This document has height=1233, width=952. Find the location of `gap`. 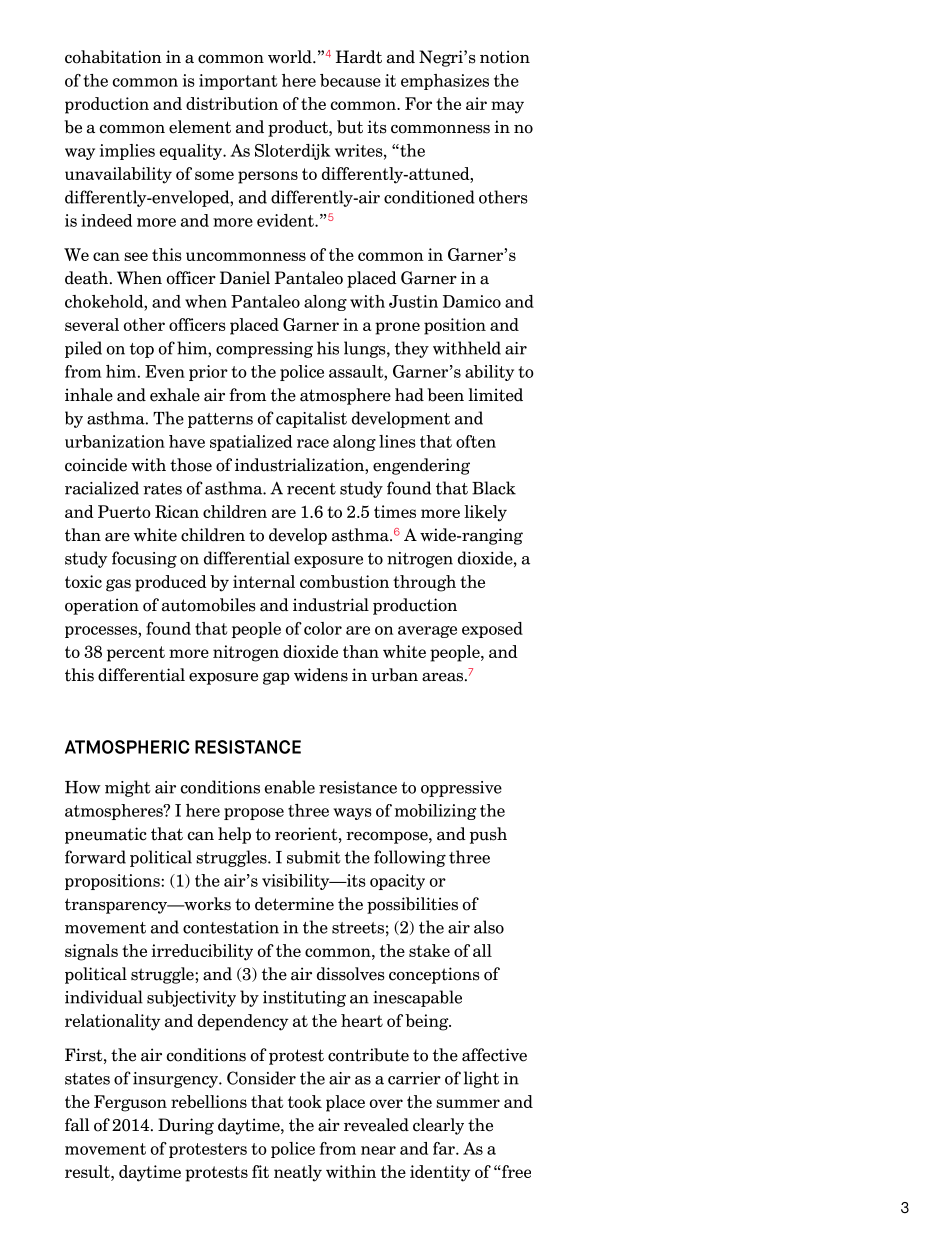

gap is located at coordinates (276, 678).
